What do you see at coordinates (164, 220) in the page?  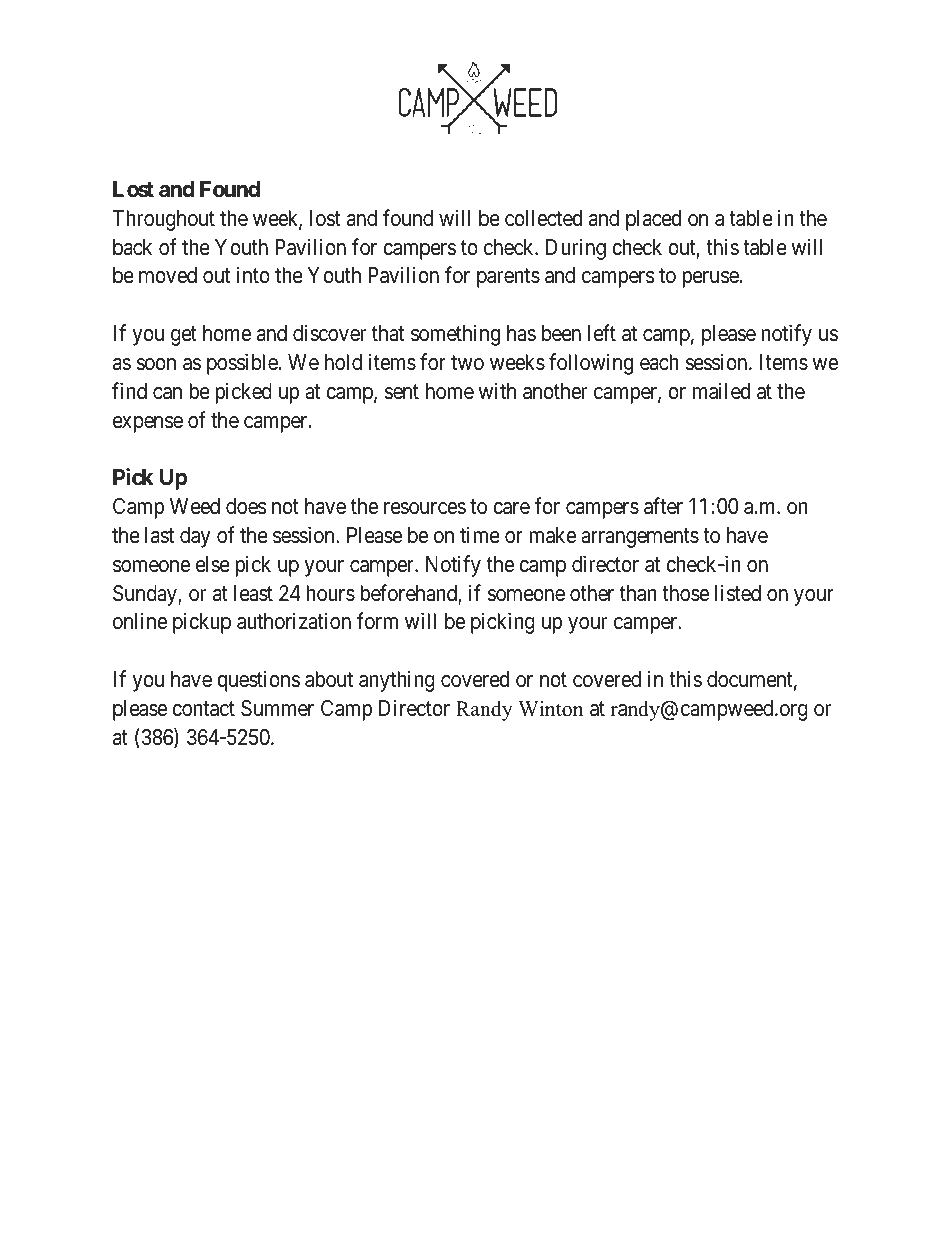 I see `Throughout` at bounding box center [164, 220].
